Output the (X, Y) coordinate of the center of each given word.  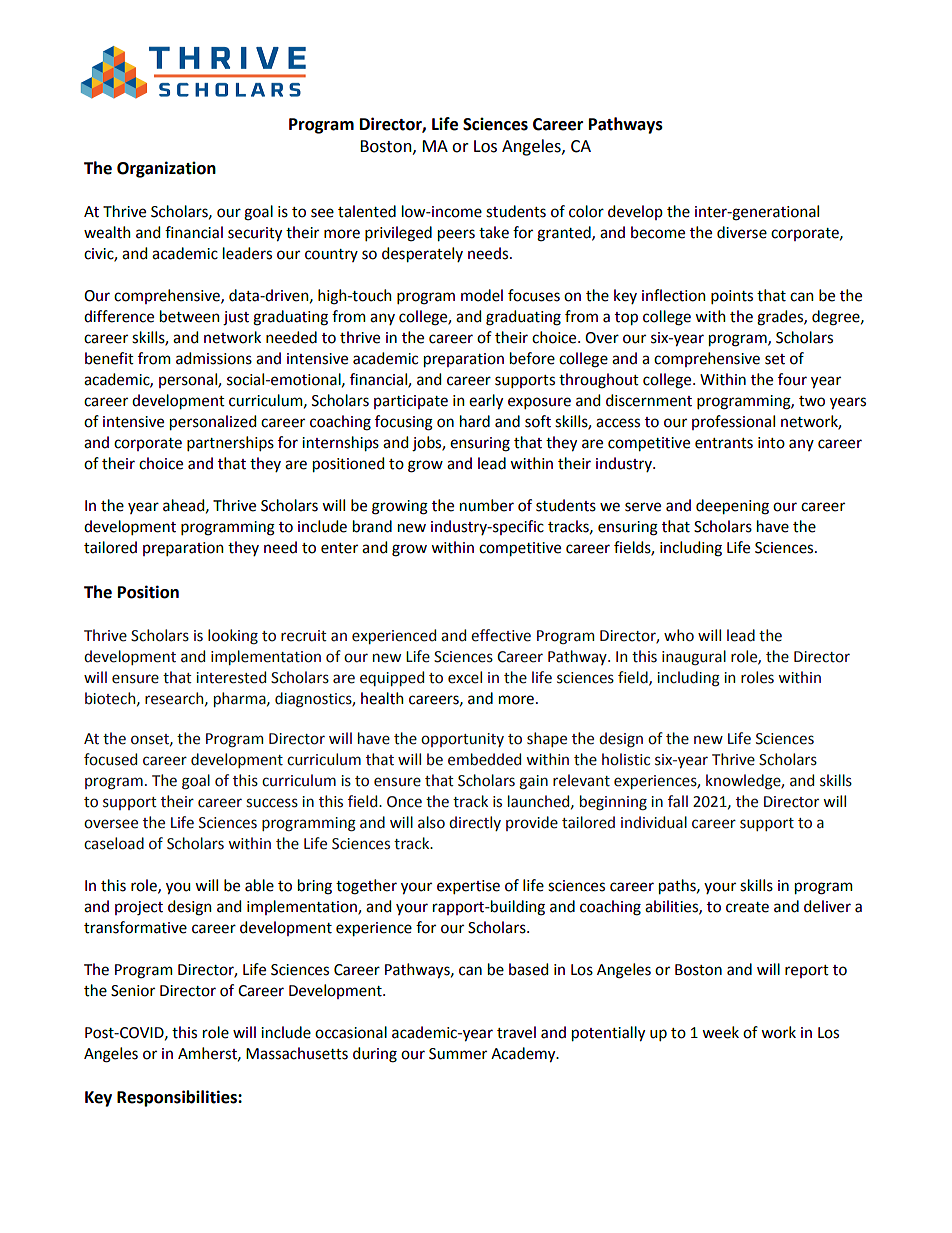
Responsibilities (178, 1098)
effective (501, 635)
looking (233, 636)
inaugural (694, 657)
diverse (742, 232)
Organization (166, 169)
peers (456, 235)
